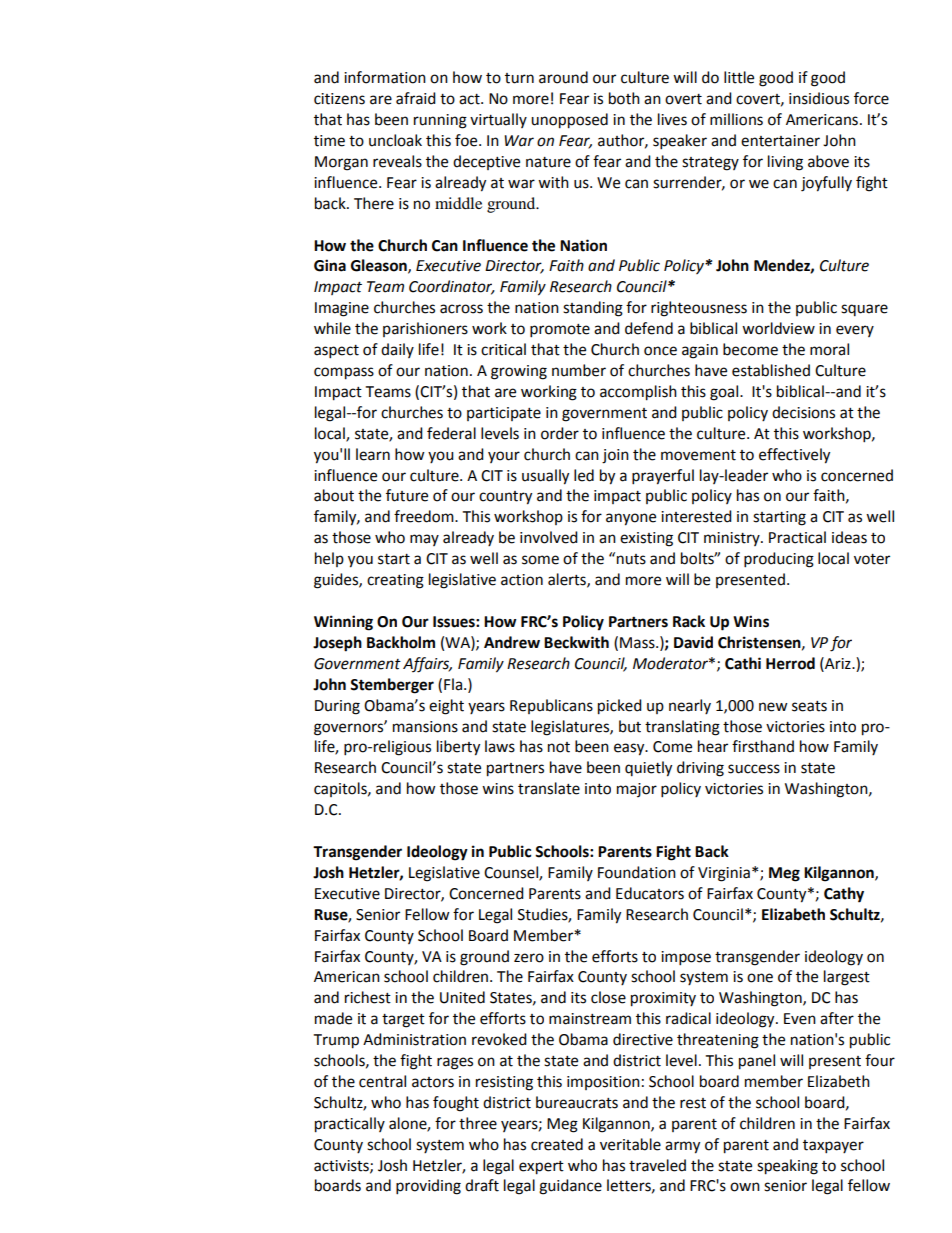  I want to click on veritable, so click(630, 1144).
